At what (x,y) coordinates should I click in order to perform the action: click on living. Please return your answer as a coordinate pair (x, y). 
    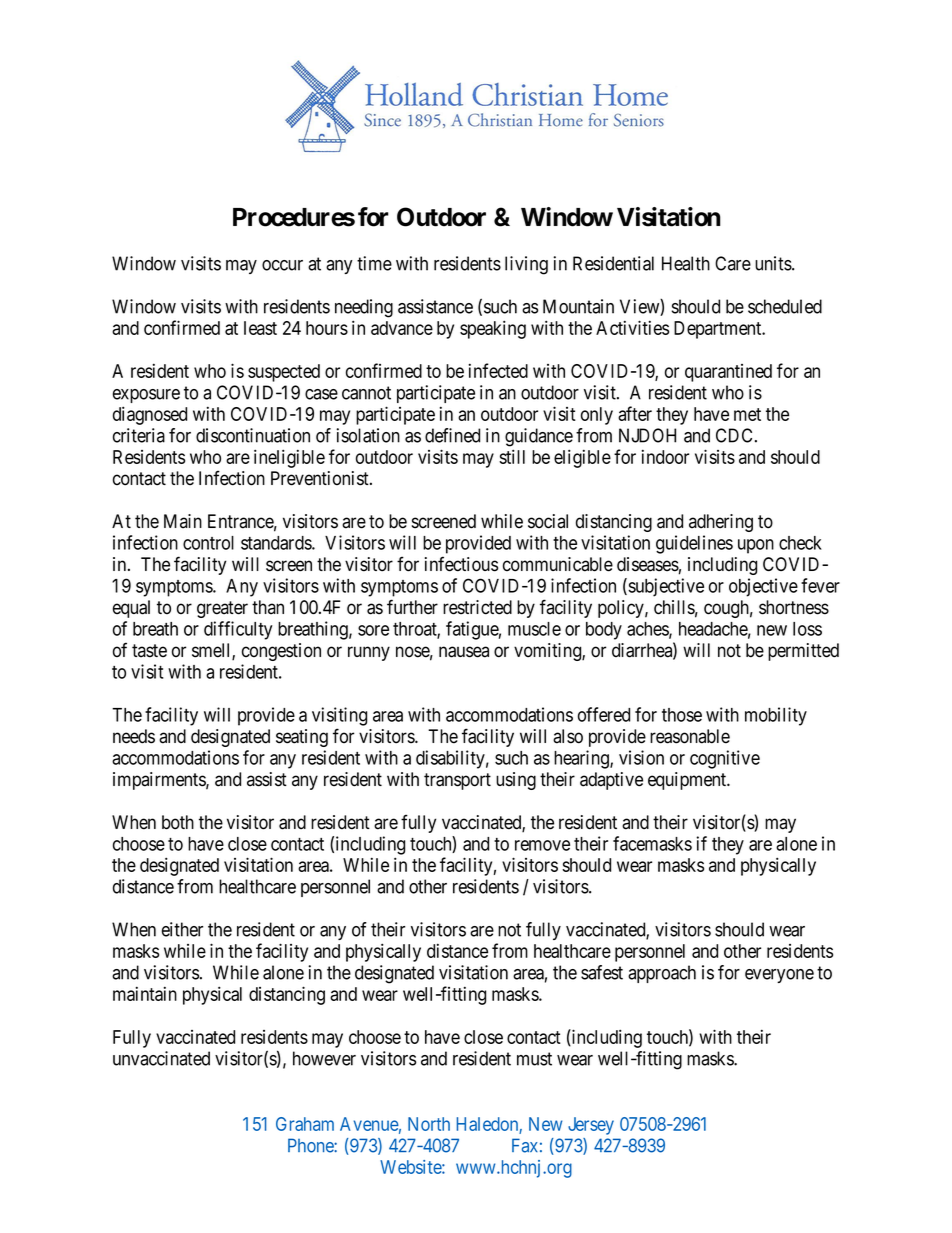
    Looking at the image, I should click on (526, 265).
